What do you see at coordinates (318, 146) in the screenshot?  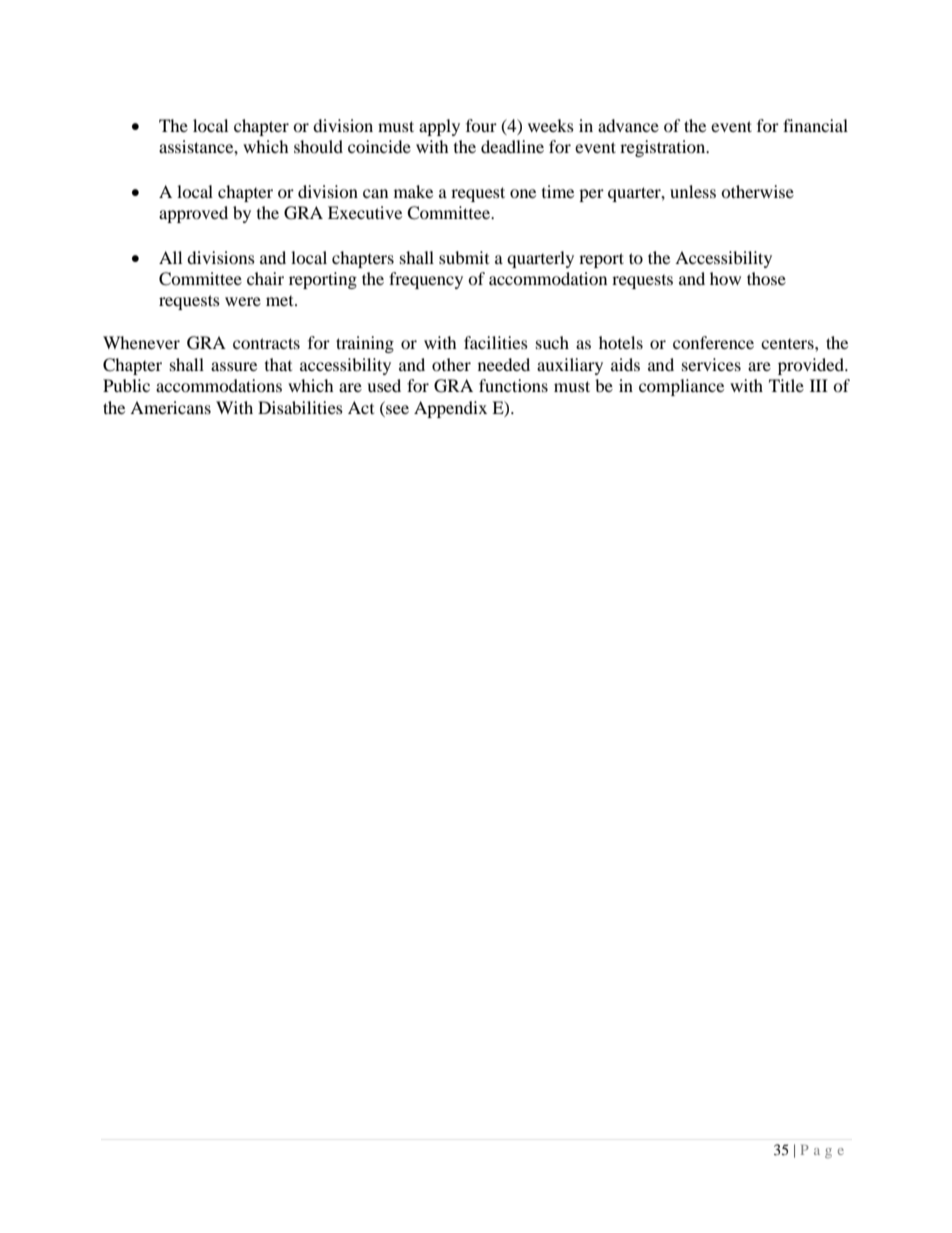 I see `should` at bounding box center [318, 146].
